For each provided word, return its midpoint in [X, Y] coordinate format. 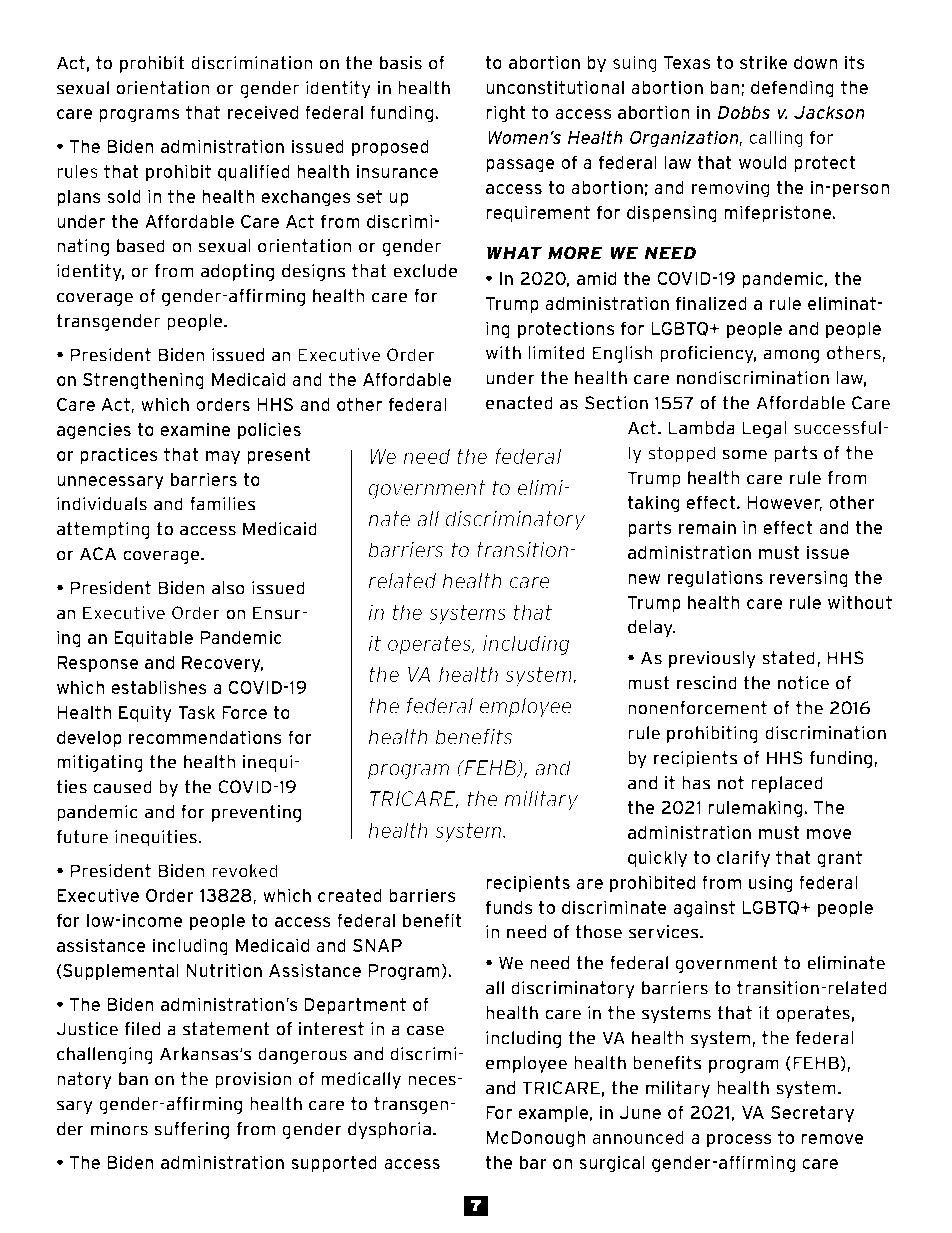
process [739, 1141]
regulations [715, 579]
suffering [191, 1130]
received [263, 112]
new [644, 579]
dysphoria [389, 1130]
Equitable [153, 639]
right [506, 114]
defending [792, 89]
